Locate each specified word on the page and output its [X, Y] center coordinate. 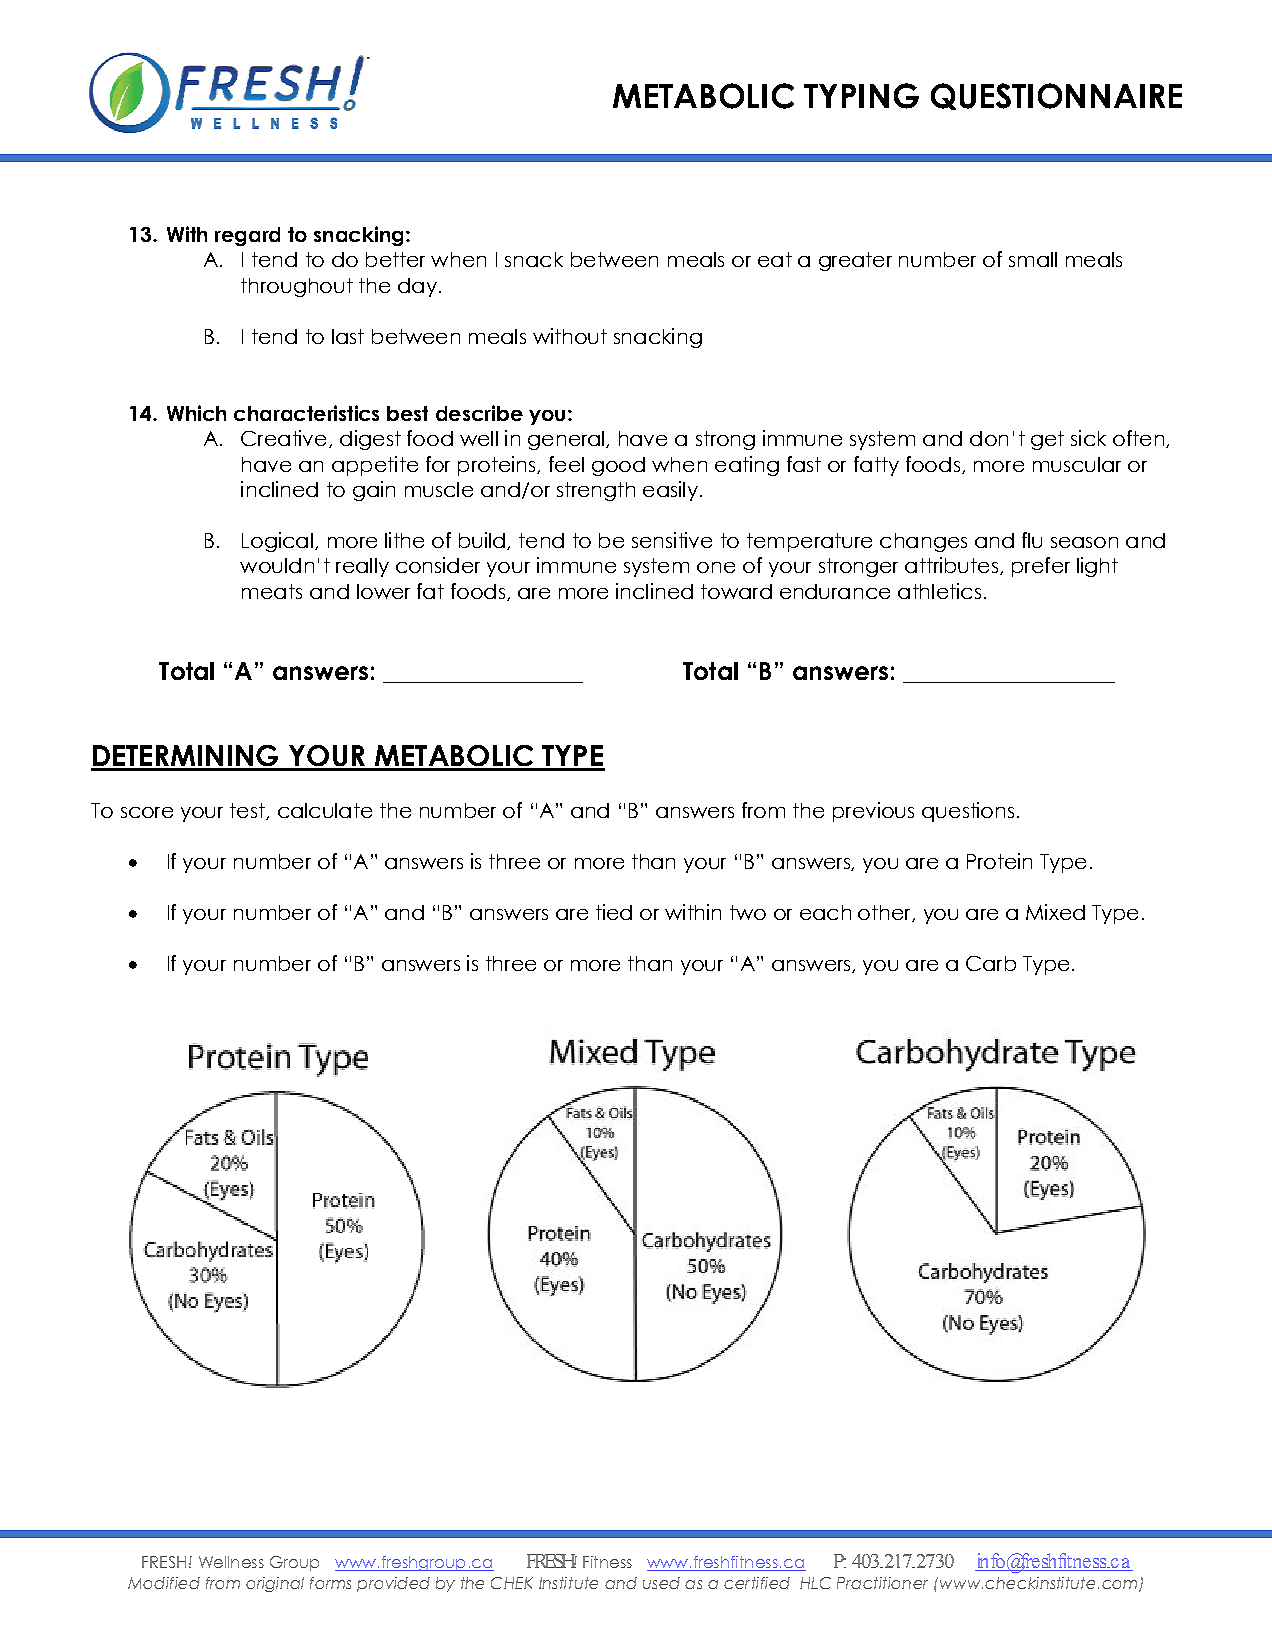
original [275, 1584]
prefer [1041, 567]
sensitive [672, 540]
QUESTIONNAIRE [1056, 96]
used [661, 1583]
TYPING [861, 96]
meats [272, 591]
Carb [991, 963]
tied [614, 912]
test [248, 811]
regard [247, 236]
